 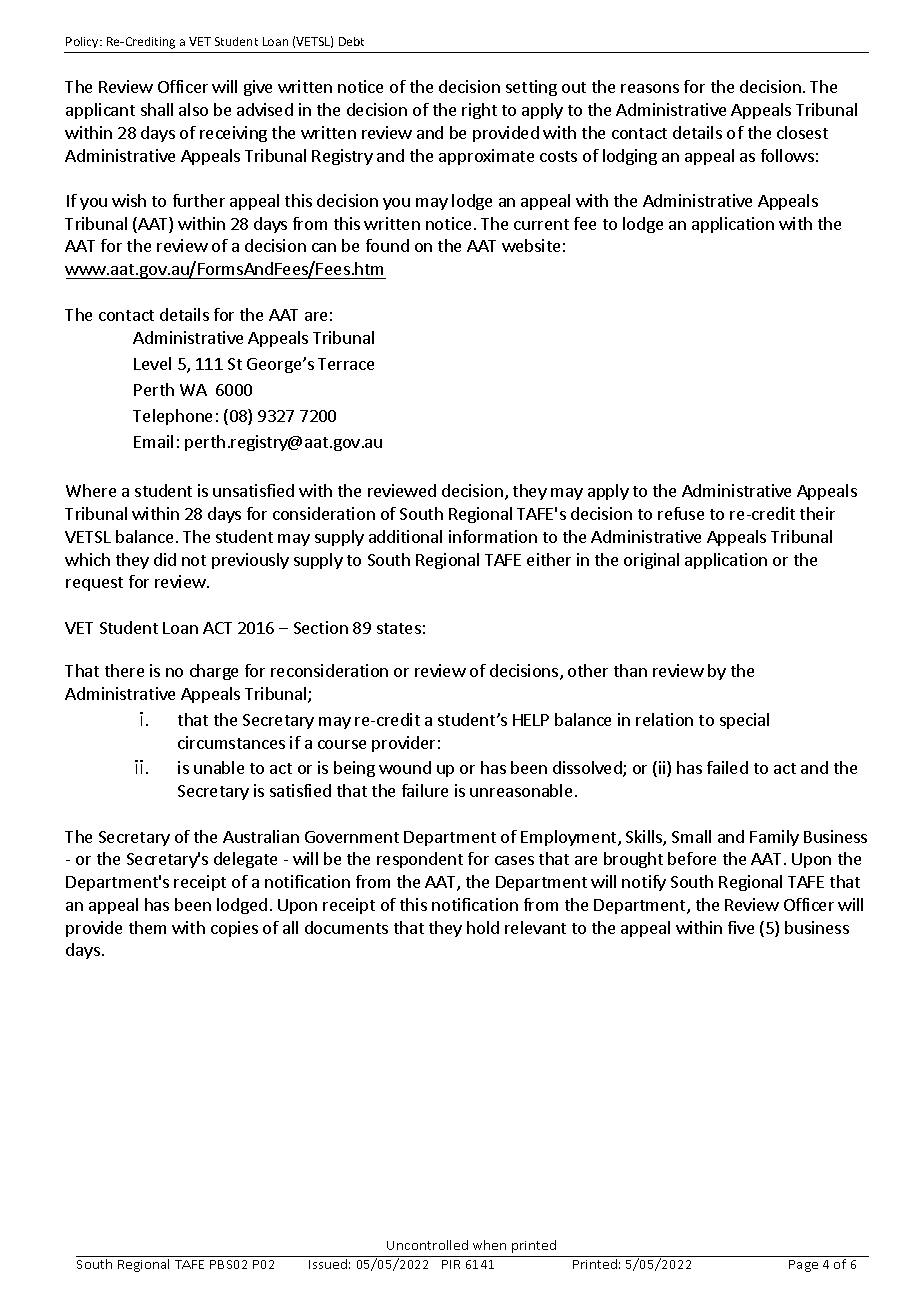 What do you see at coordinates (479, 111) in the page?
I see `right` at bounding box center [479, 111].
